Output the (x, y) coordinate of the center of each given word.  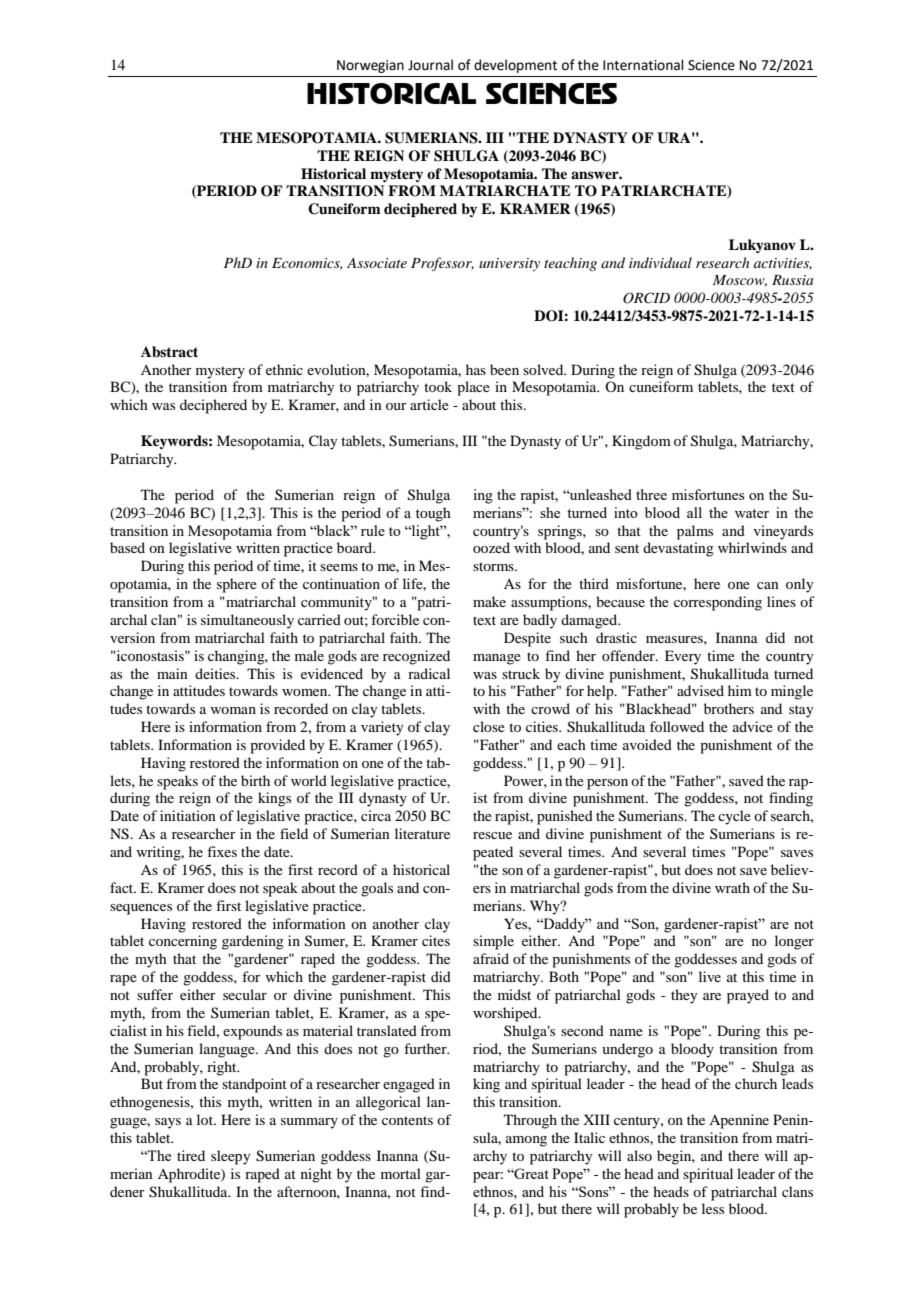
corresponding (718, 603)
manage (497, 659)
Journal (430, 65)
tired (191, 1155)
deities (216, 673)
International (643, 65)
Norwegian (370, 66)
